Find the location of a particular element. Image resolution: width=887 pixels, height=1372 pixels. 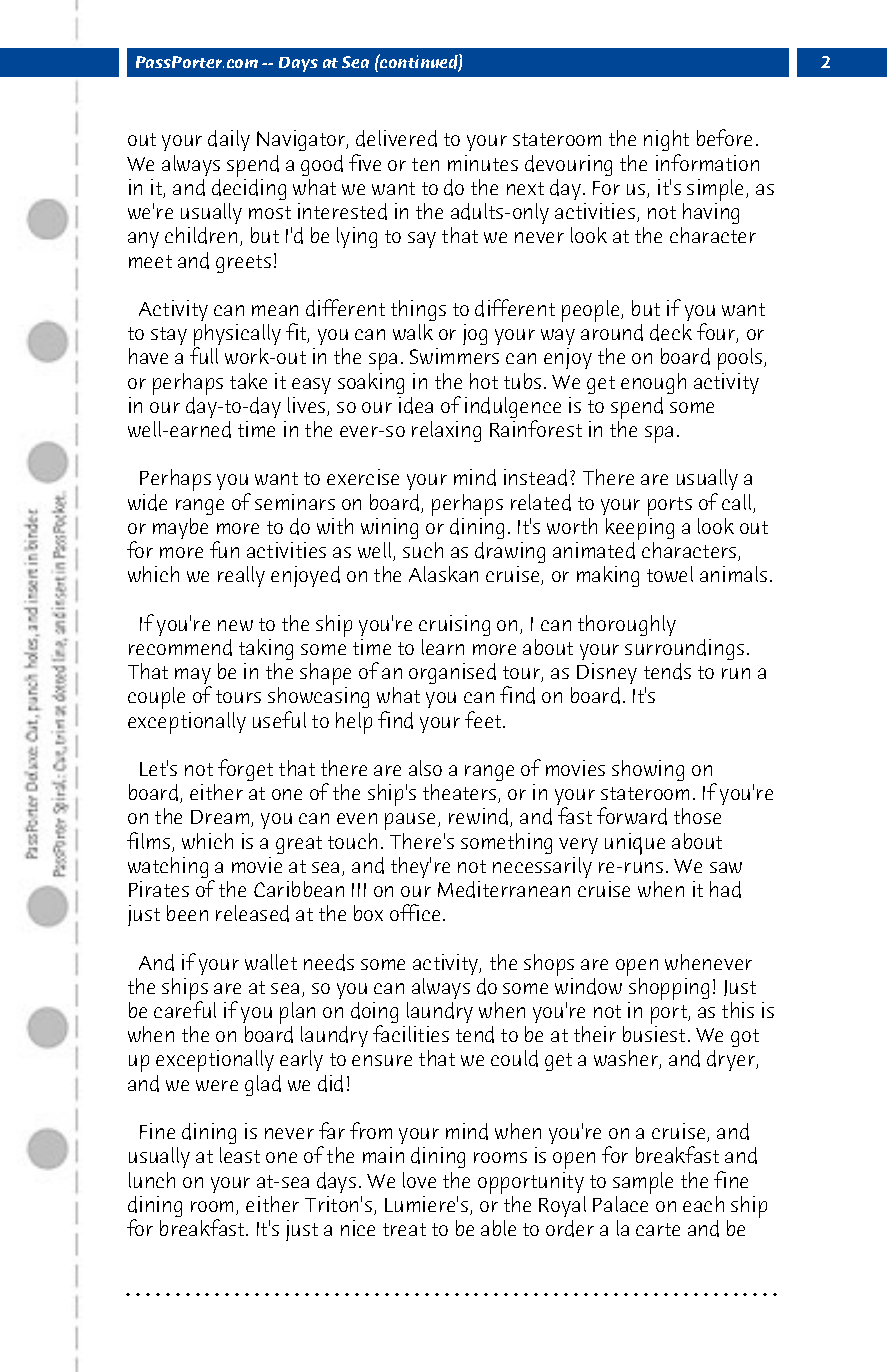

keeping is located at coordinates (640, 527).
